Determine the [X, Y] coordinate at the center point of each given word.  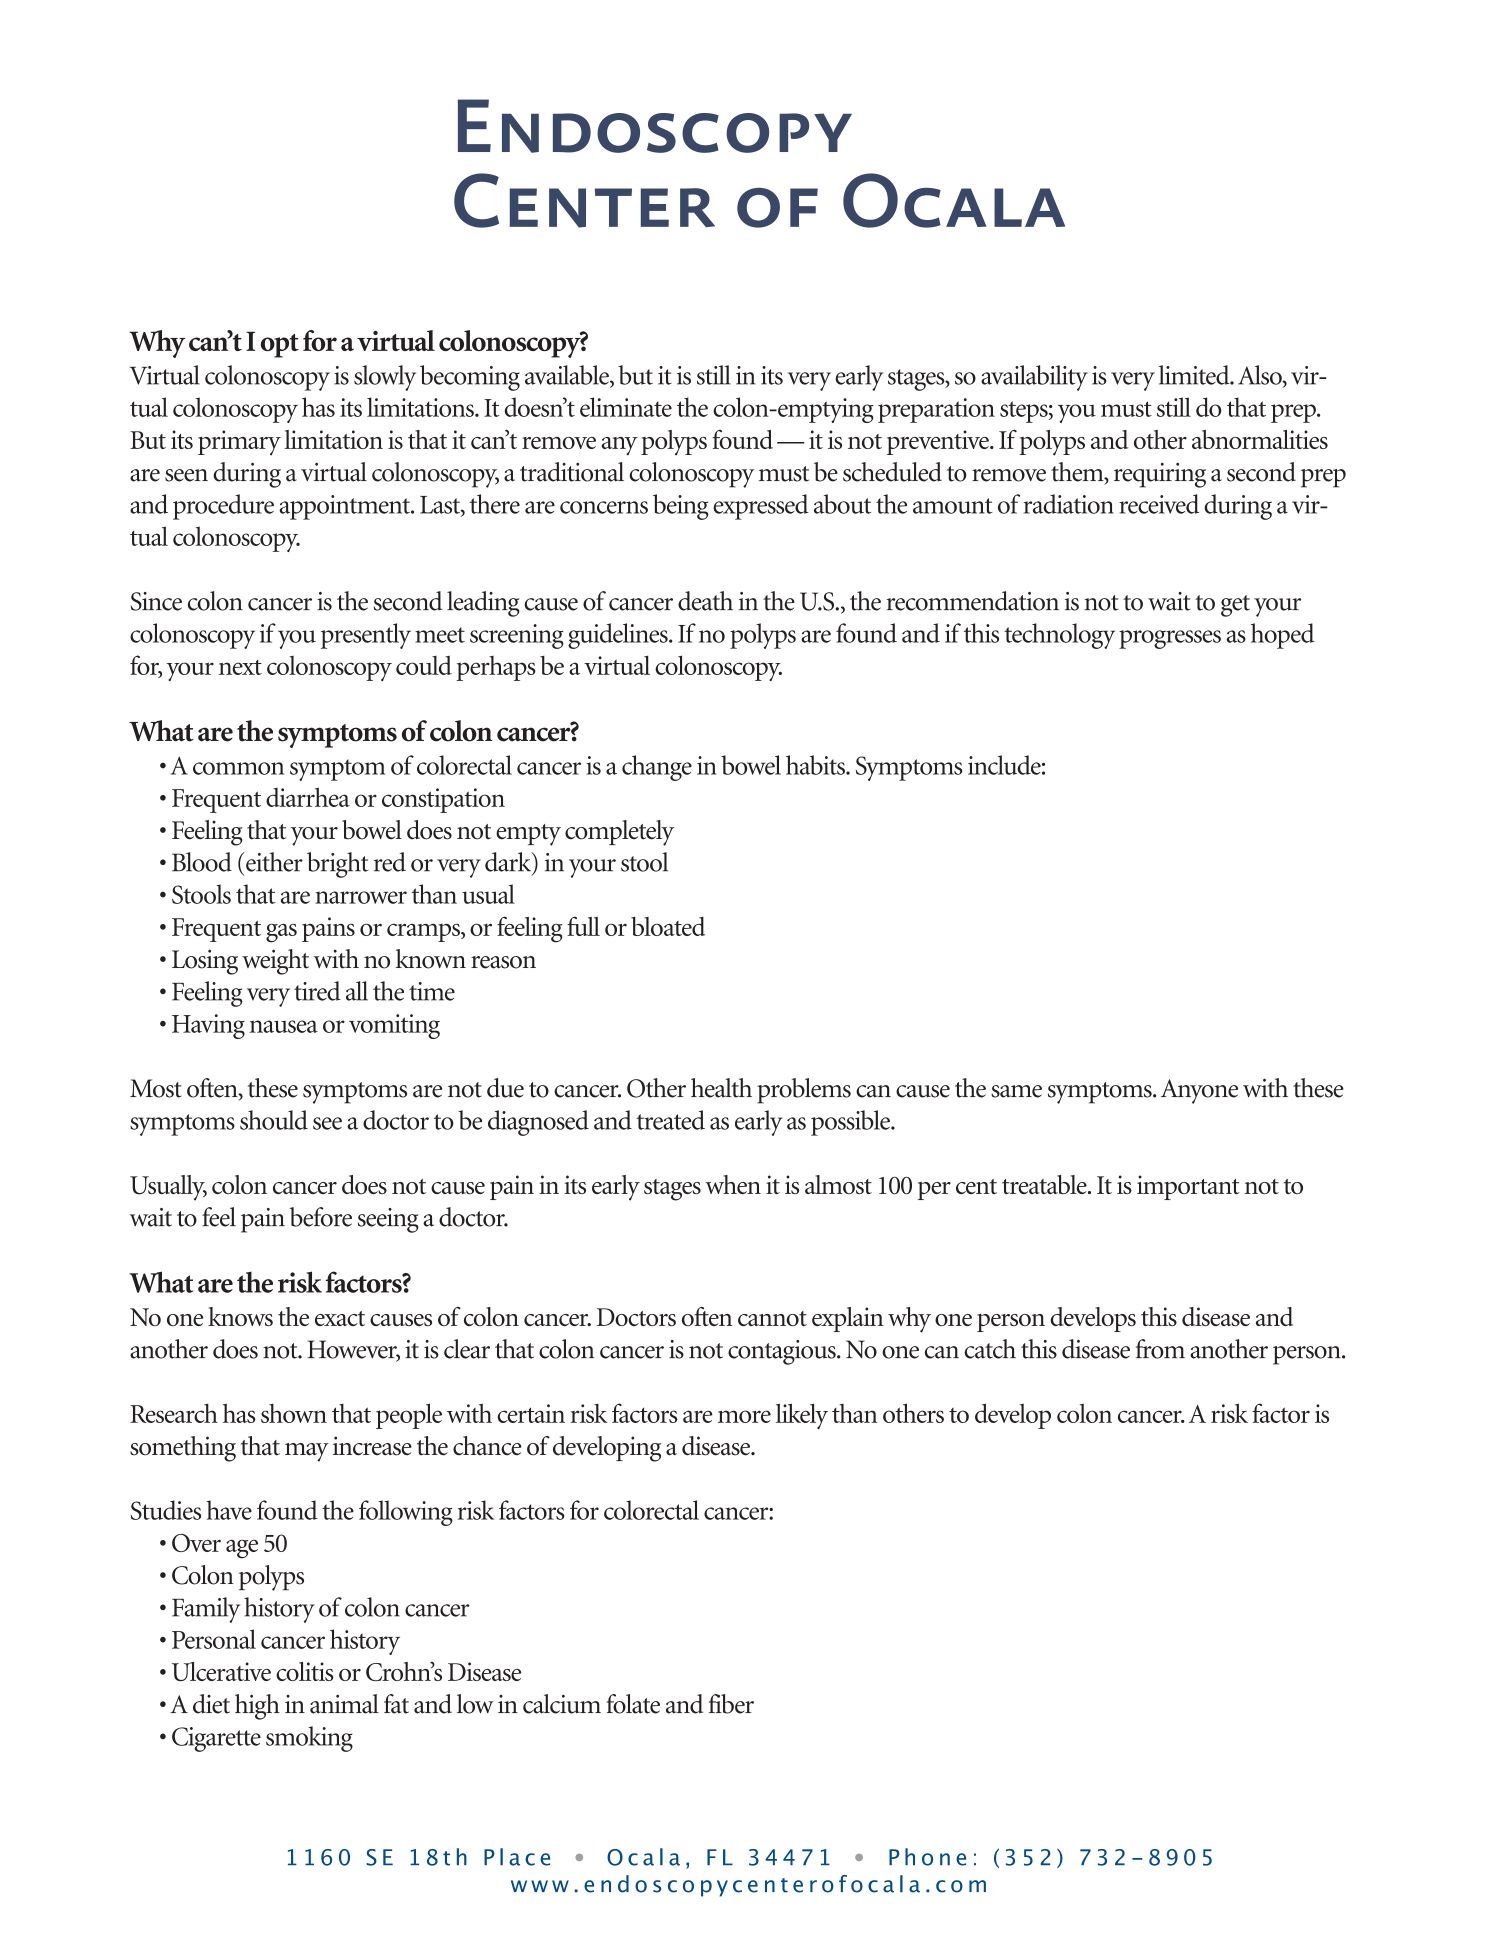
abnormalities [1260, 439]
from [1160, 1349]
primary [239, 443]
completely [619, 833]
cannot [772, 1318]
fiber [731, 1704]
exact [340, 1318]
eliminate [626, 407]
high [257, 1707]
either [274, 862]
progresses [1170, 639]
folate [633, 1704]
